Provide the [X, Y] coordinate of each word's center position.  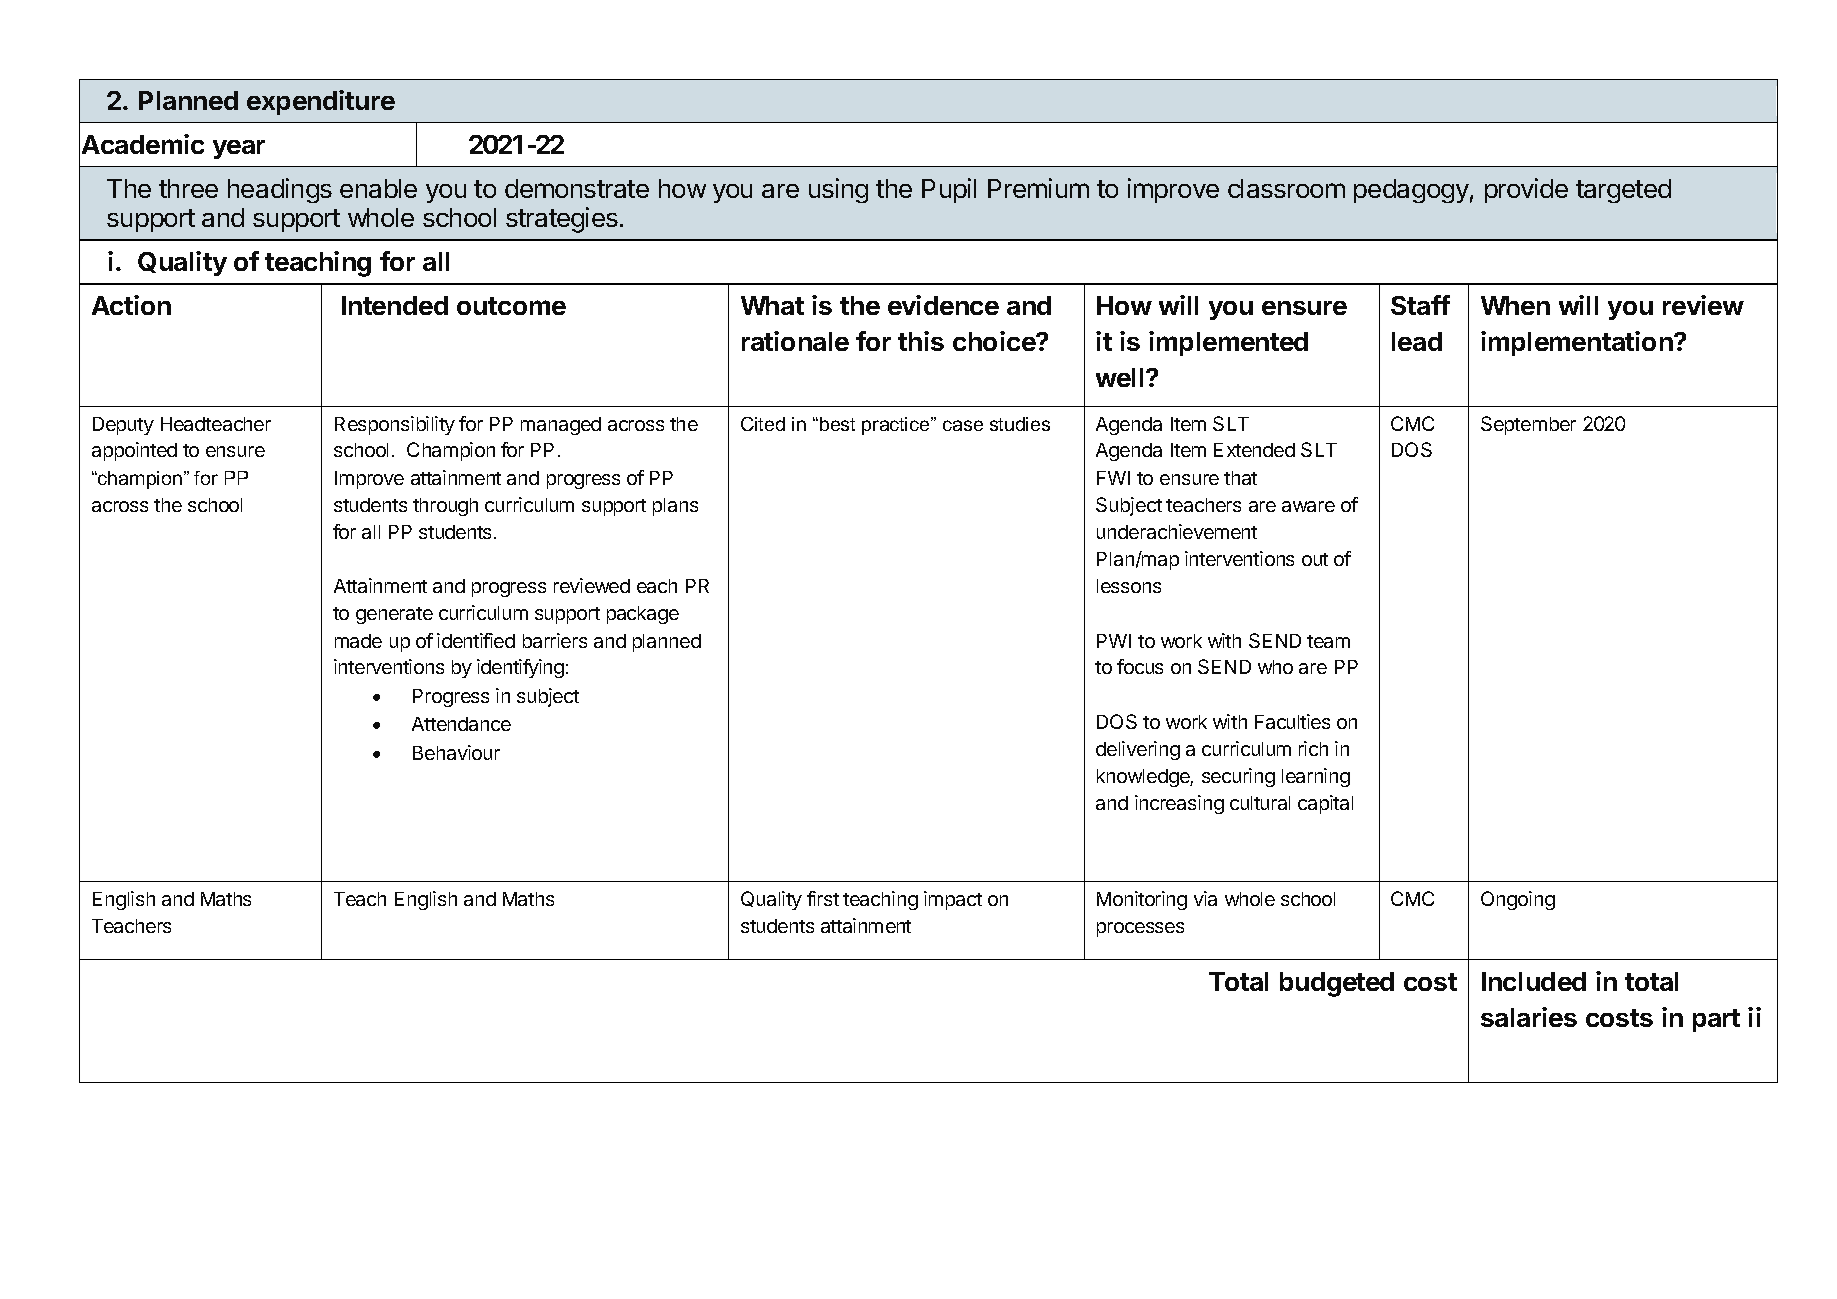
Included [1534, 981]
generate [394, 615]
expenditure [321, 102]
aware [1308, 506]
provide [1526, 190]
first [823, 898]
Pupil [949, 190]
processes [1140, 929]
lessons [1129, 586]
